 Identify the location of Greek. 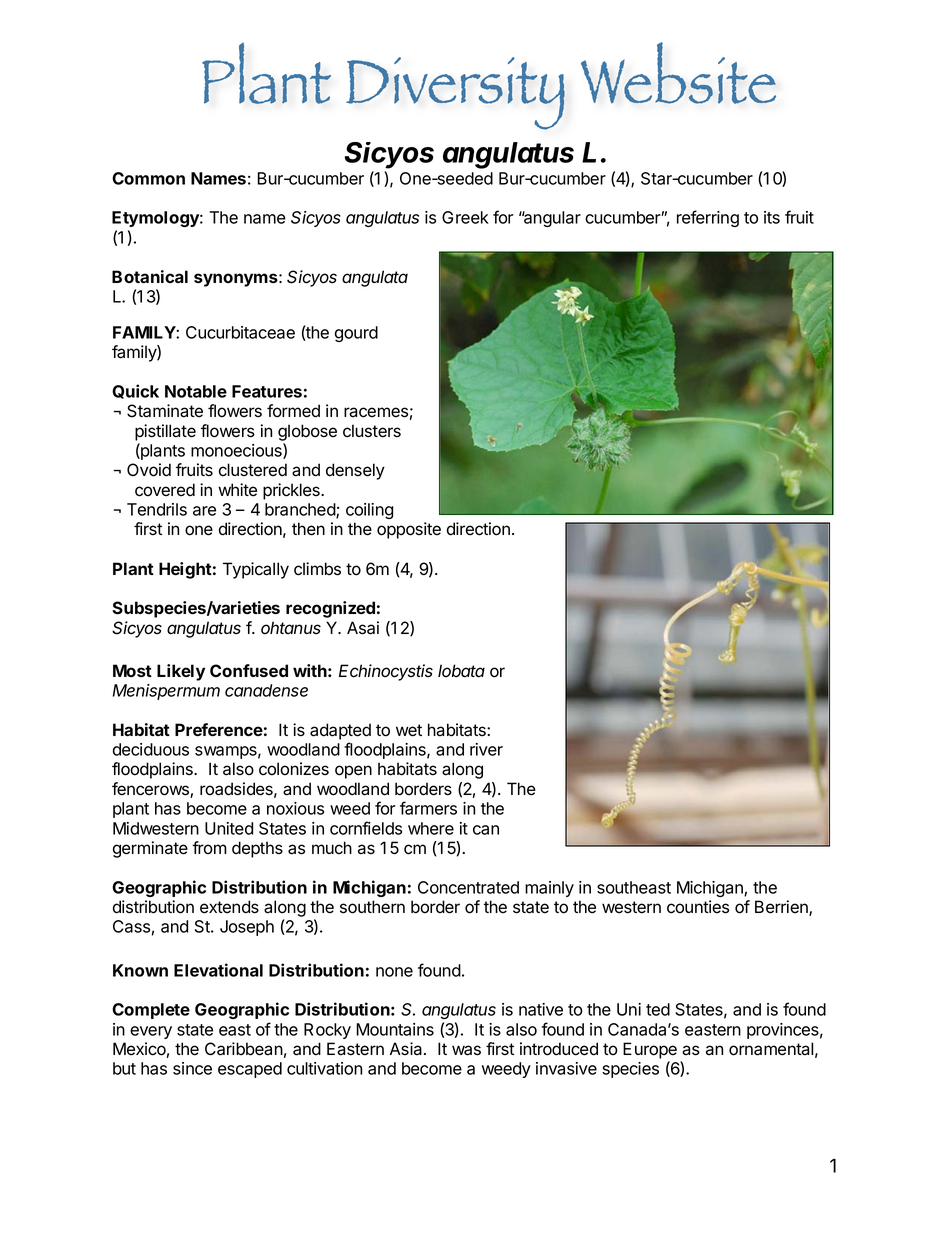
(465, 217).
